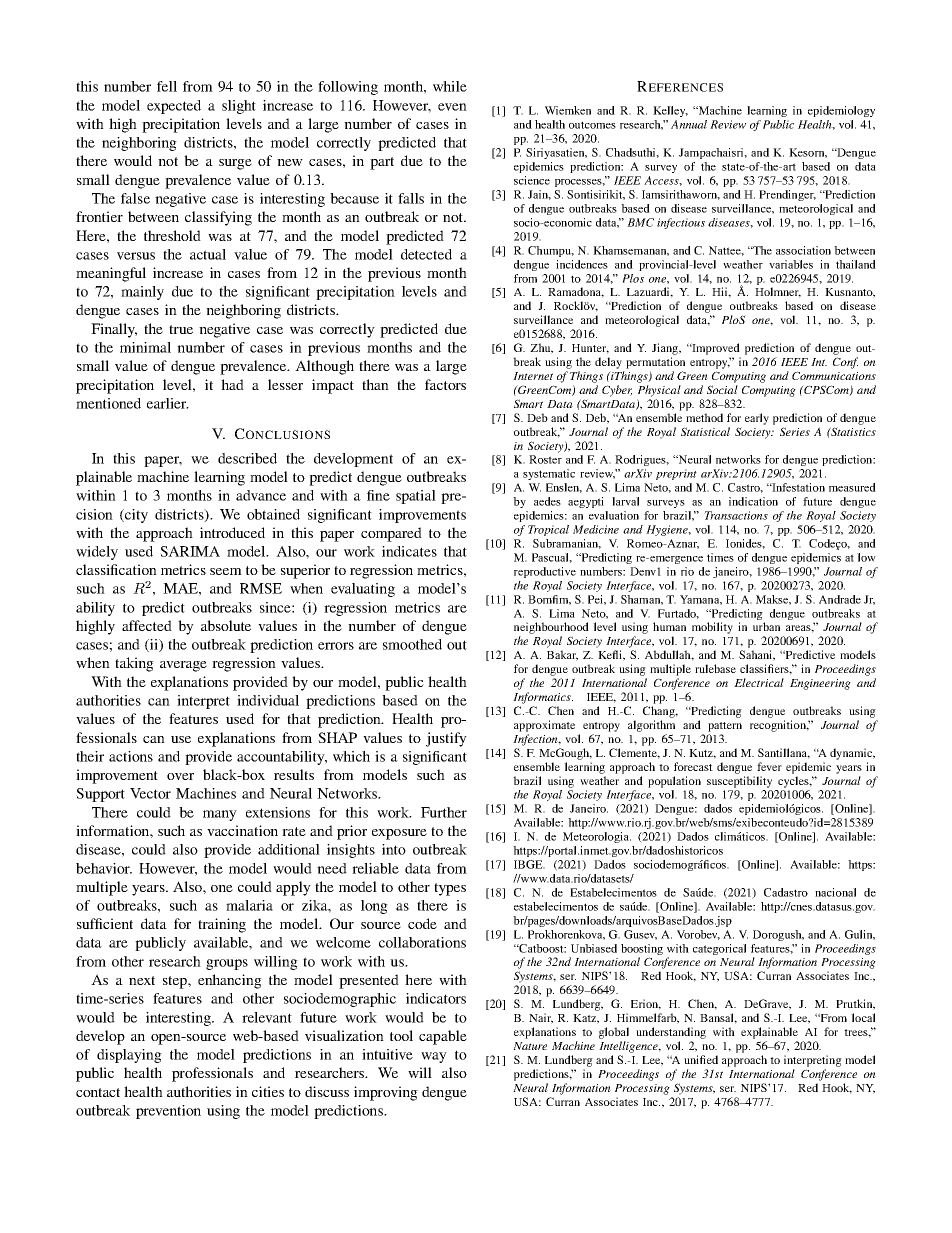 The image size is (952, 1233). I want to click on epidemiology, so click(841, 111).
